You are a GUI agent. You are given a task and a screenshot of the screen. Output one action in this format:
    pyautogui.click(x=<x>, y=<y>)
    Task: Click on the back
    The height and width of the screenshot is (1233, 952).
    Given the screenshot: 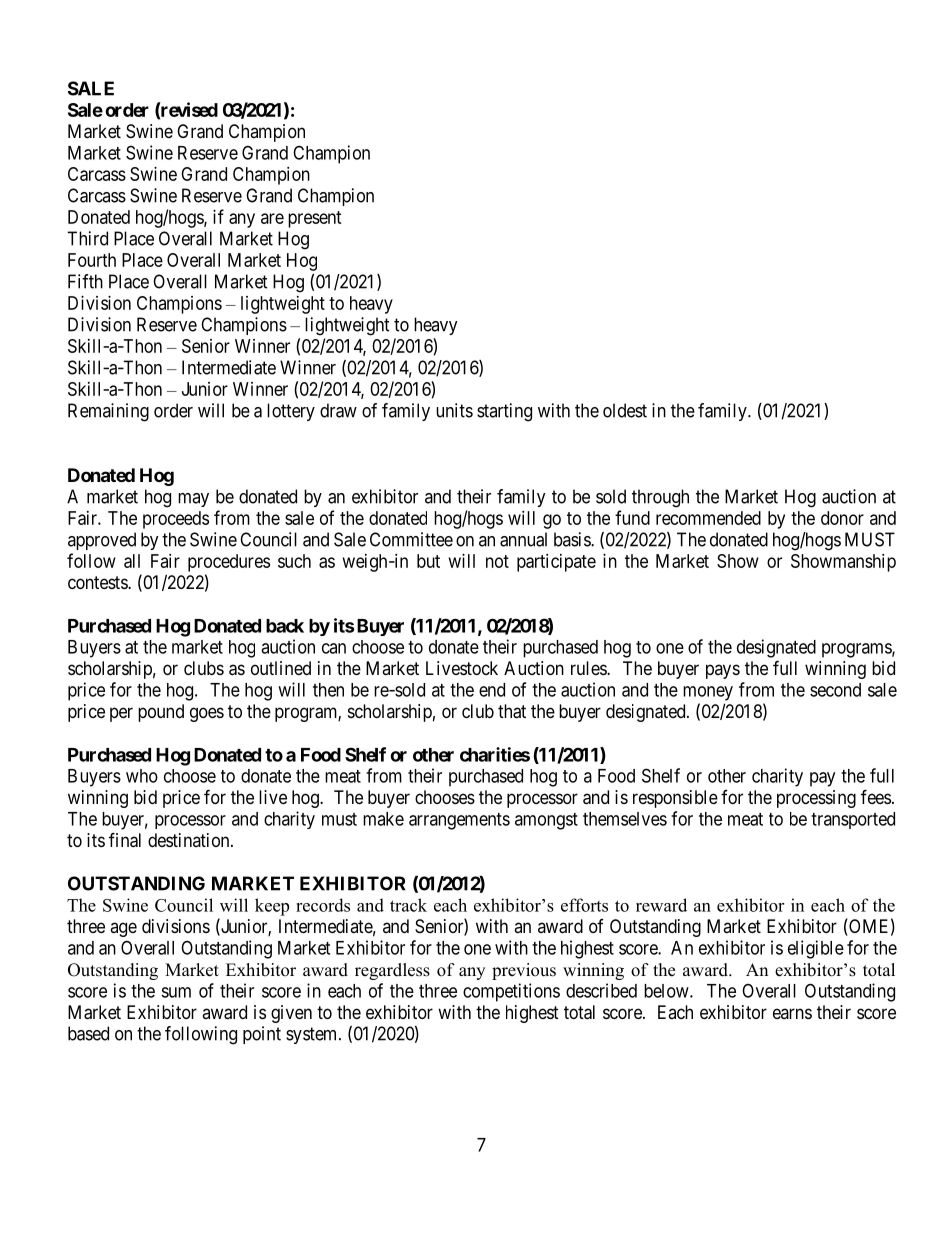 What is the action you would take?
    pyautogui.click(x=285, y=626)
